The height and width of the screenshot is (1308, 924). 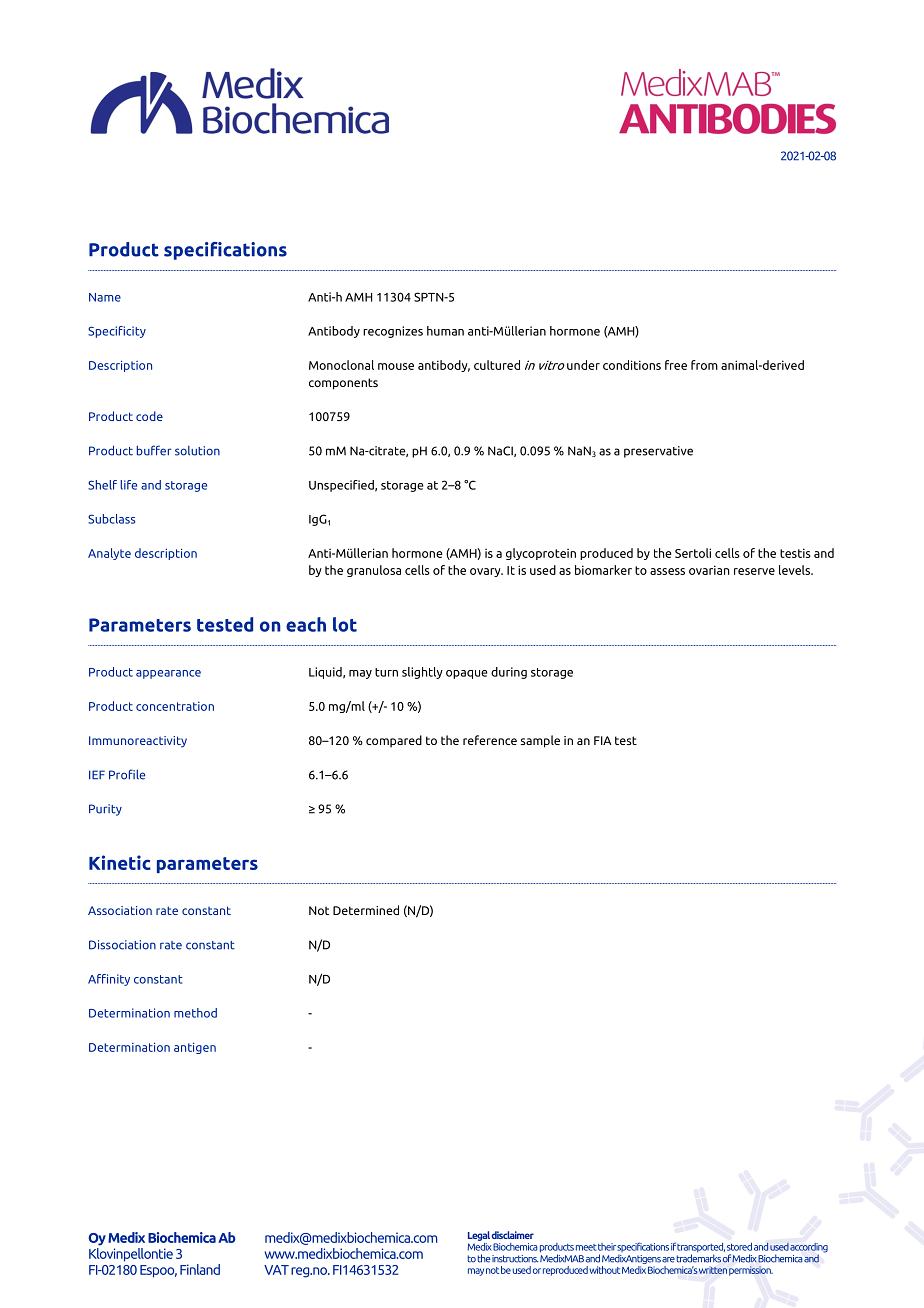 I want to click on Finland, so click(x=200, y=1269).
